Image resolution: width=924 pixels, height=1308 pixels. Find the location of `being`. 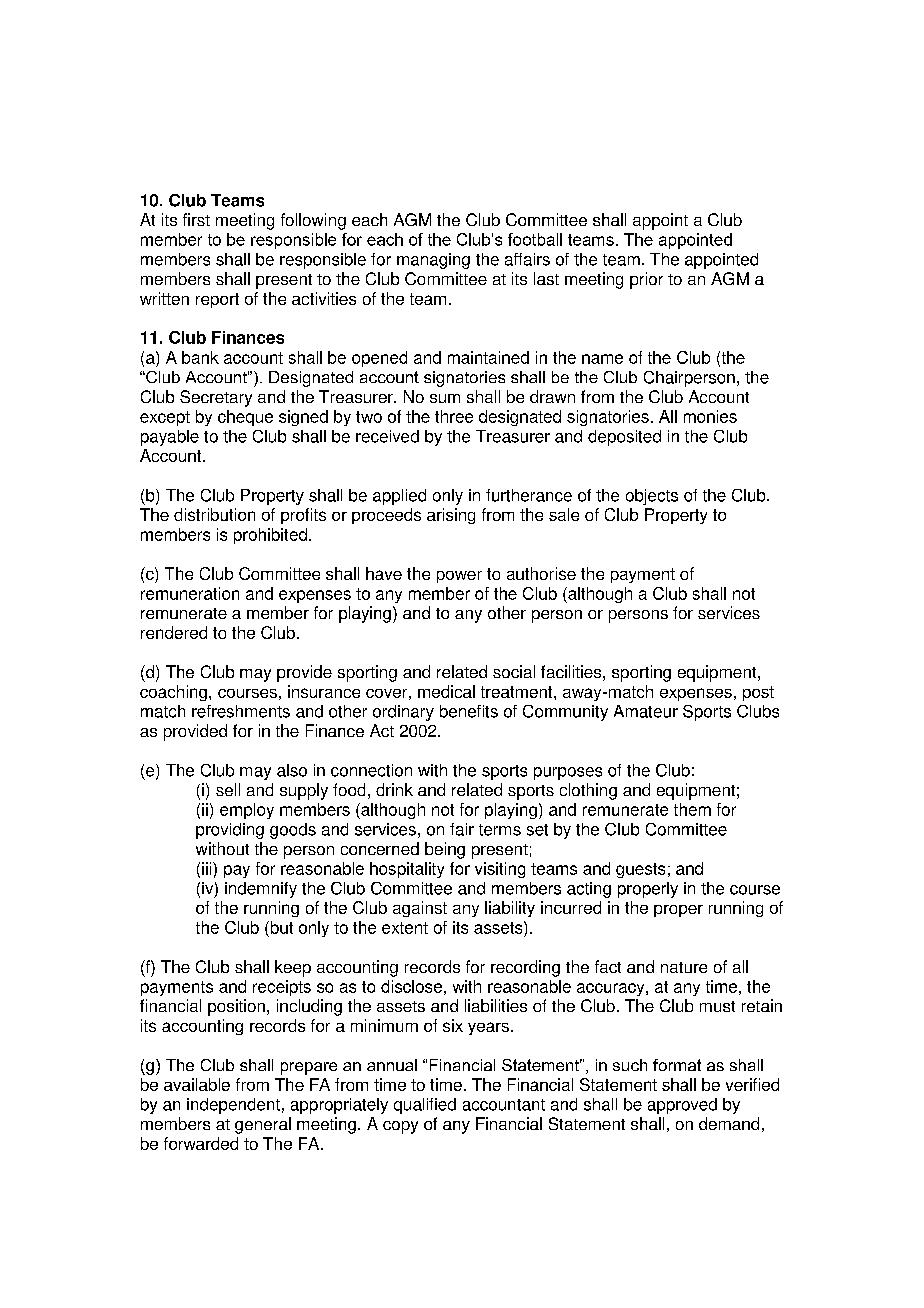

being is located at coordinates (445, 850).
